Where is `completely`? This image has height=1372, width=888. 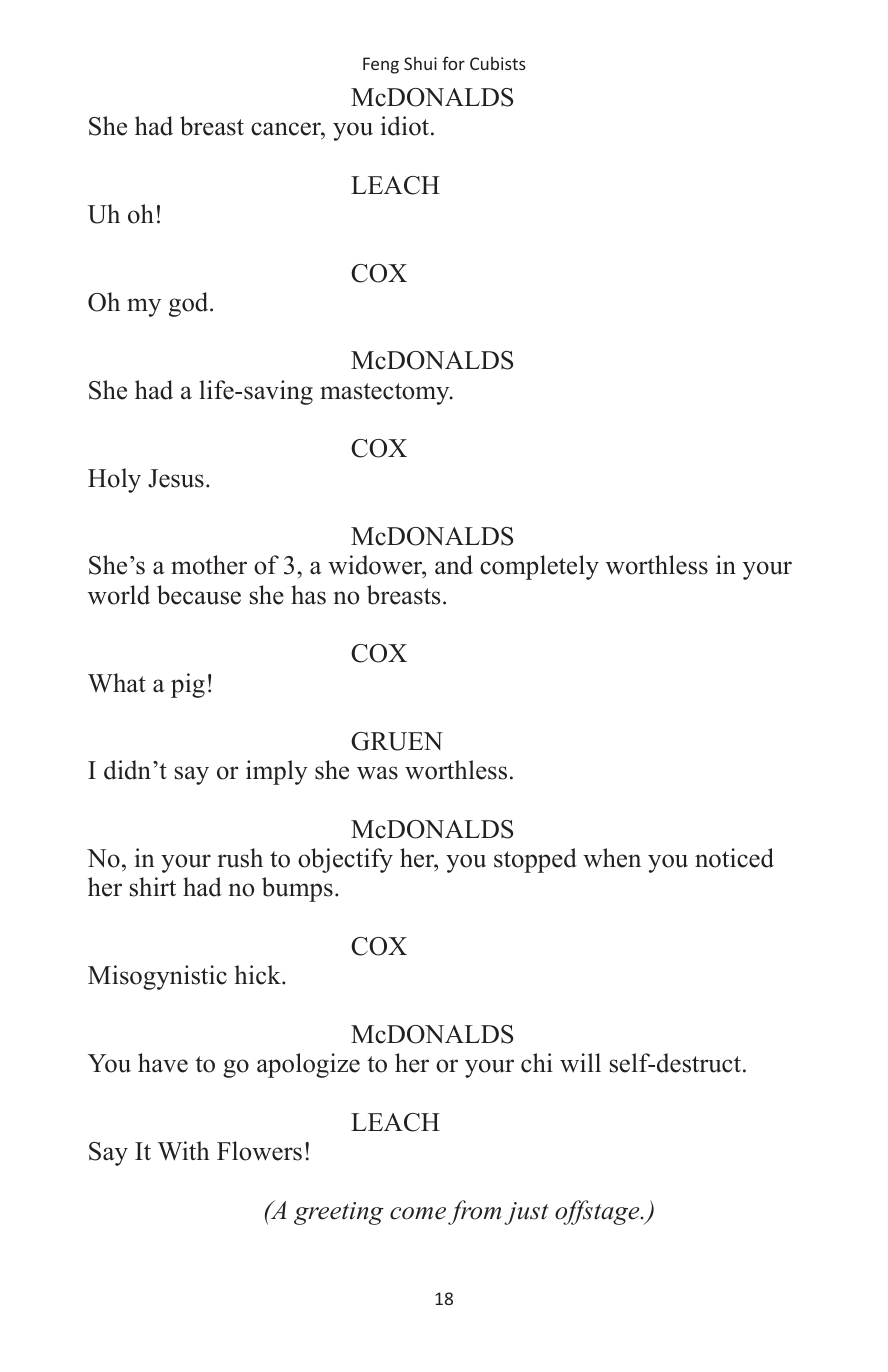 completely is located at coordinates (539, 567).
